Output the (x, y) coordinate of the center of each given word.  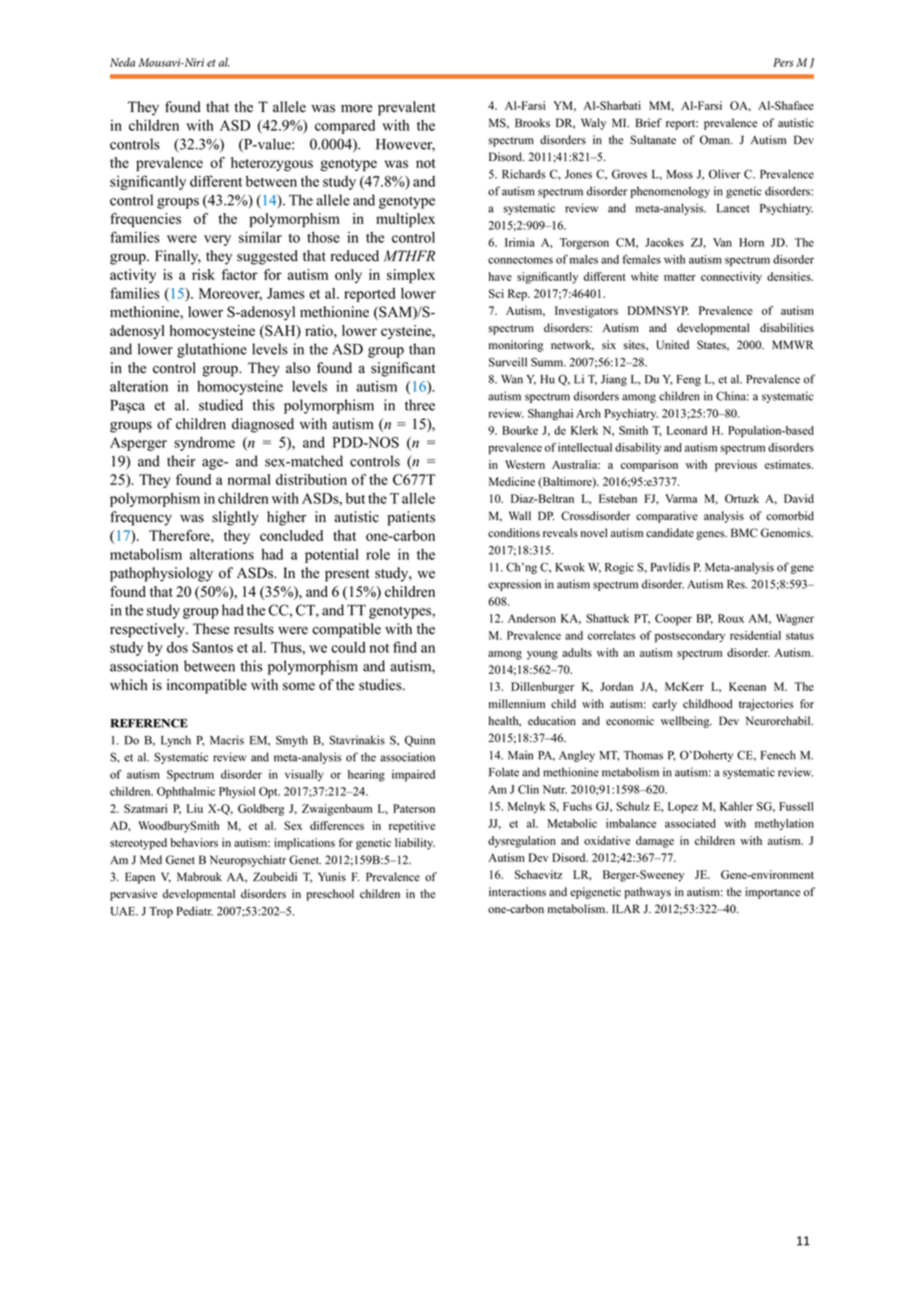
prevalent (406, 108)
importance (772, 893)
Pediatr (195, 911)
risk (203, 274)
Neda (122, 62)
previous (736, 466)
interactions (517, 892)
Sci (496, 293)
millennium (517, 704)
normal (249, 479)
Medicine (512, 481)
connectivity (731, 278)
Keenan (747, 686)
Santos (212, 647)
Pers (783, 62)
